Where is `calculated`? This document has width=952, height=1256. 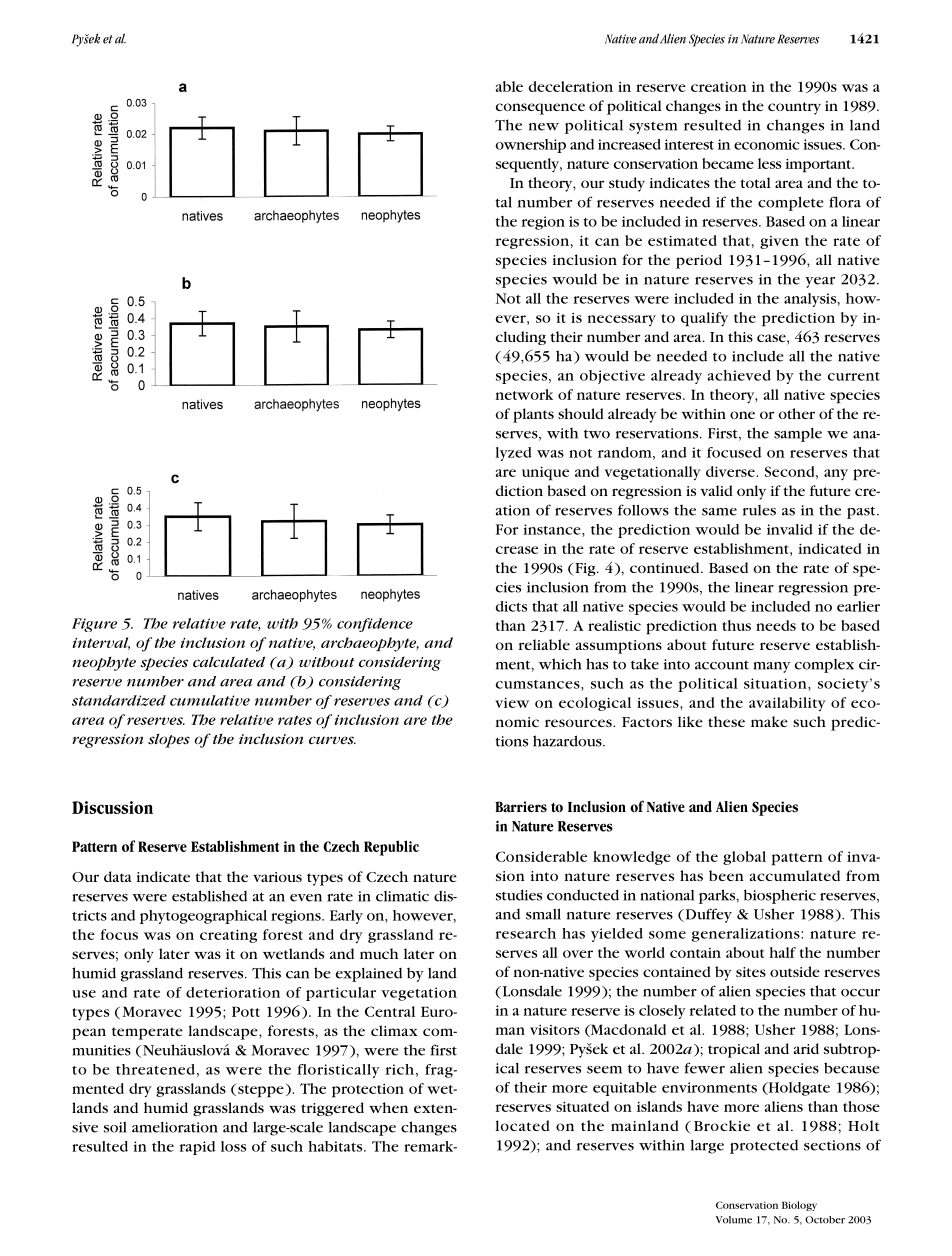
calculated is located at coordinates (229, 662).
